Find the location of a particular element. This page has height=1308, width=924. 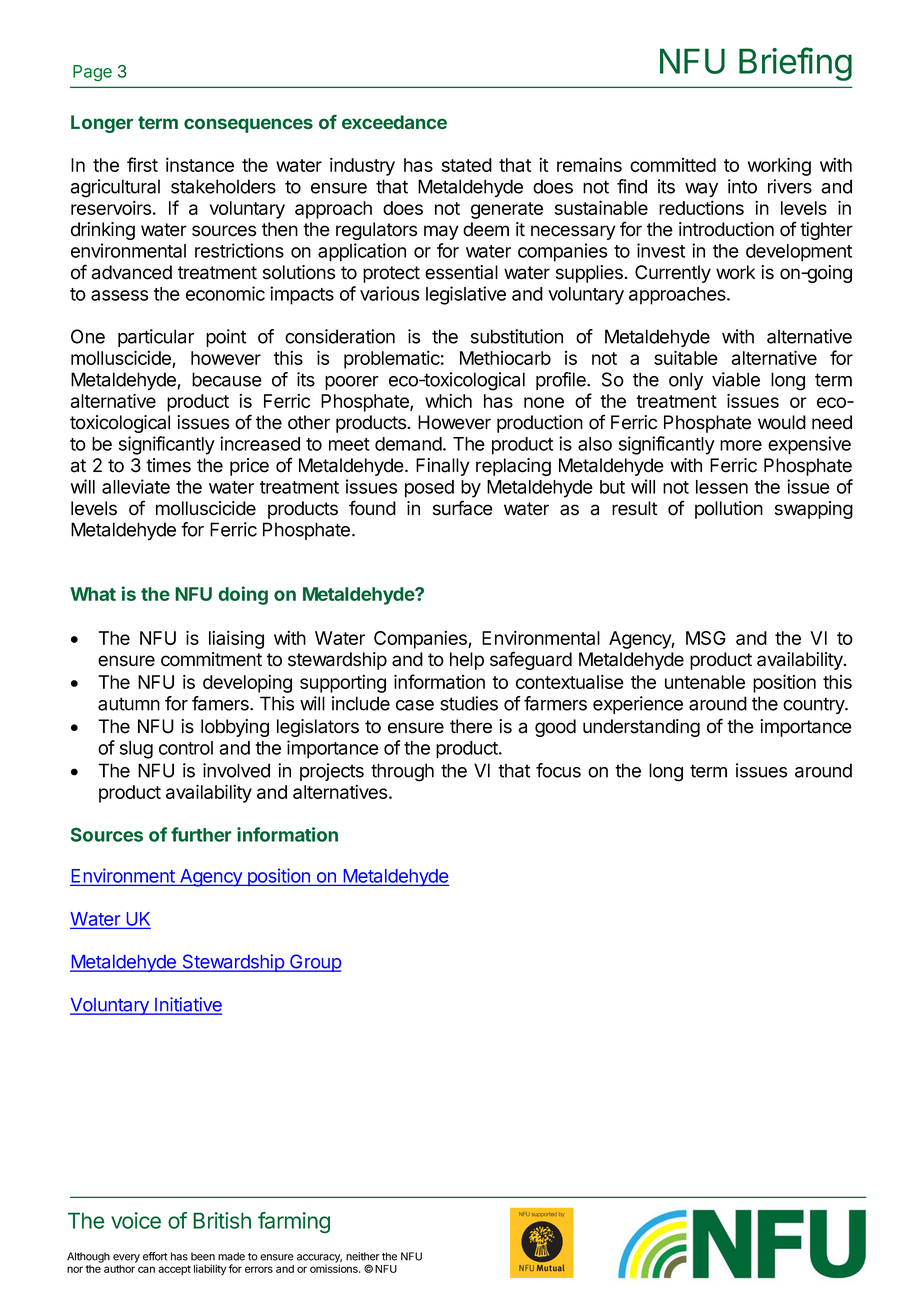

Page is located at coordinates (92, 73).
